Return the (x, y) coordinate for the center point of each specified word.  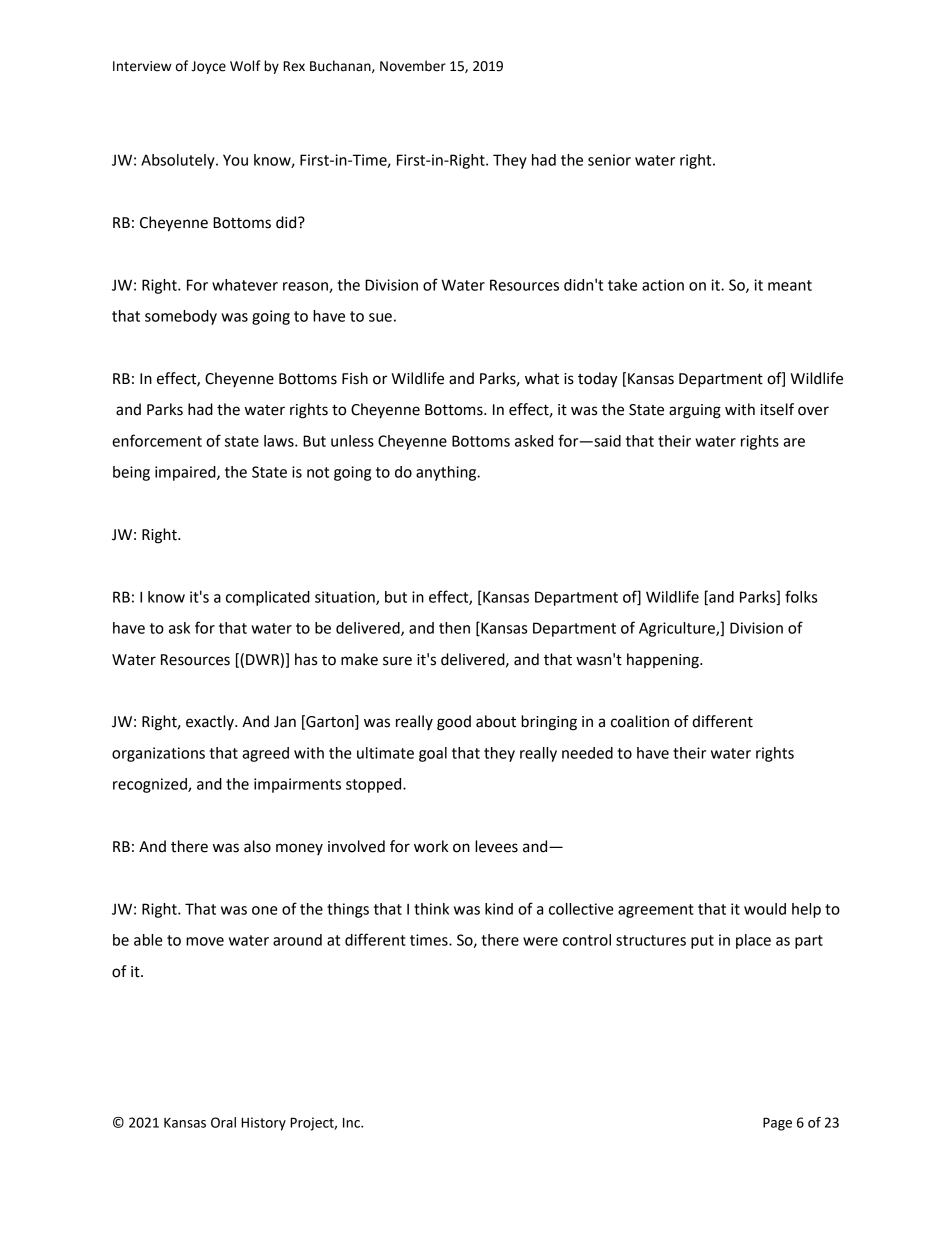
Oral (223, 1122)
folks (801, 596)
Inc (352, 1123)
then (454, 628)
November (413, 66)
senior (609, 160)
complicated (268, 598)
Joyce (208, 67)
